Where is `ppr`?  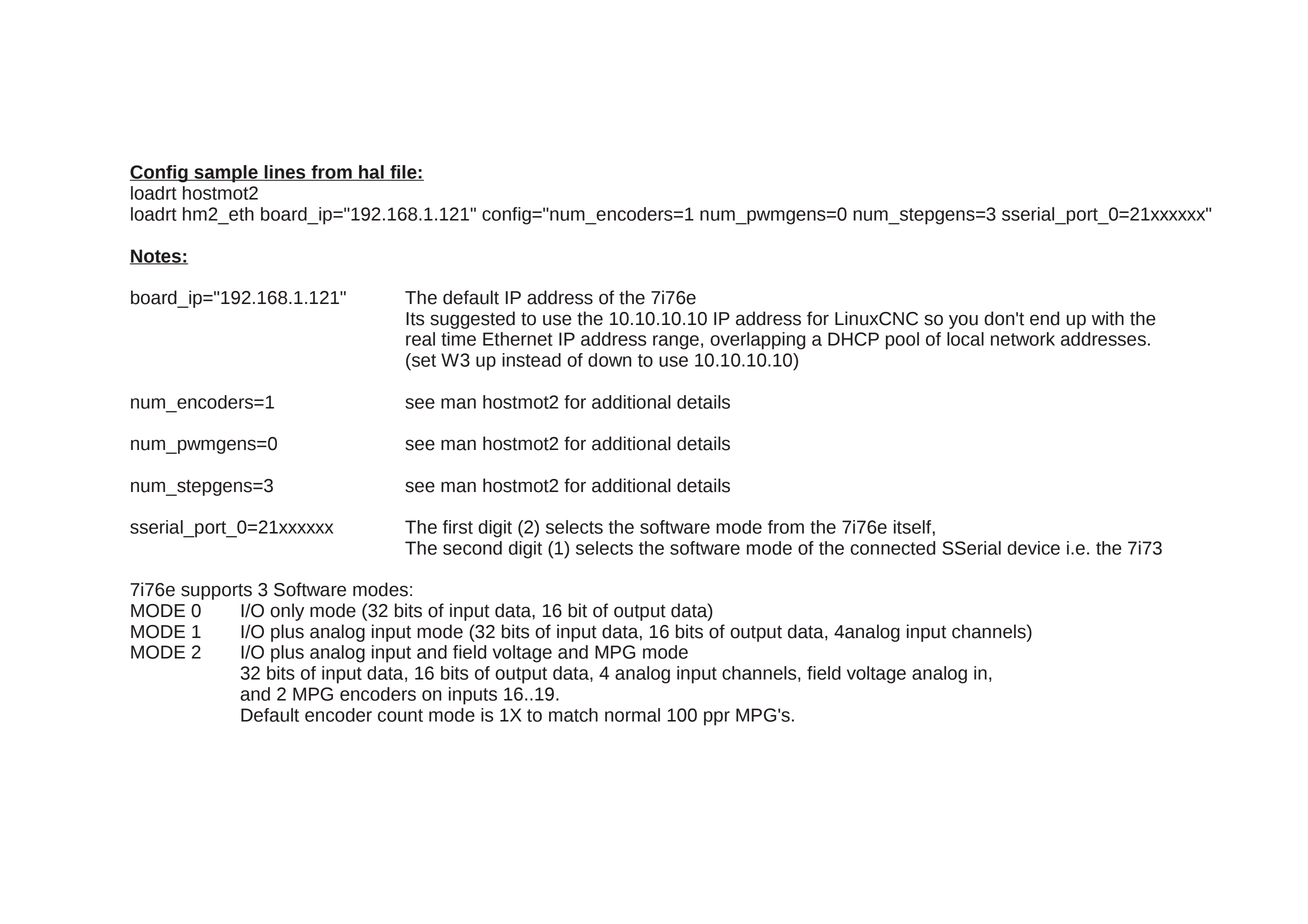
ppr is located at coordinates (717, 718).
